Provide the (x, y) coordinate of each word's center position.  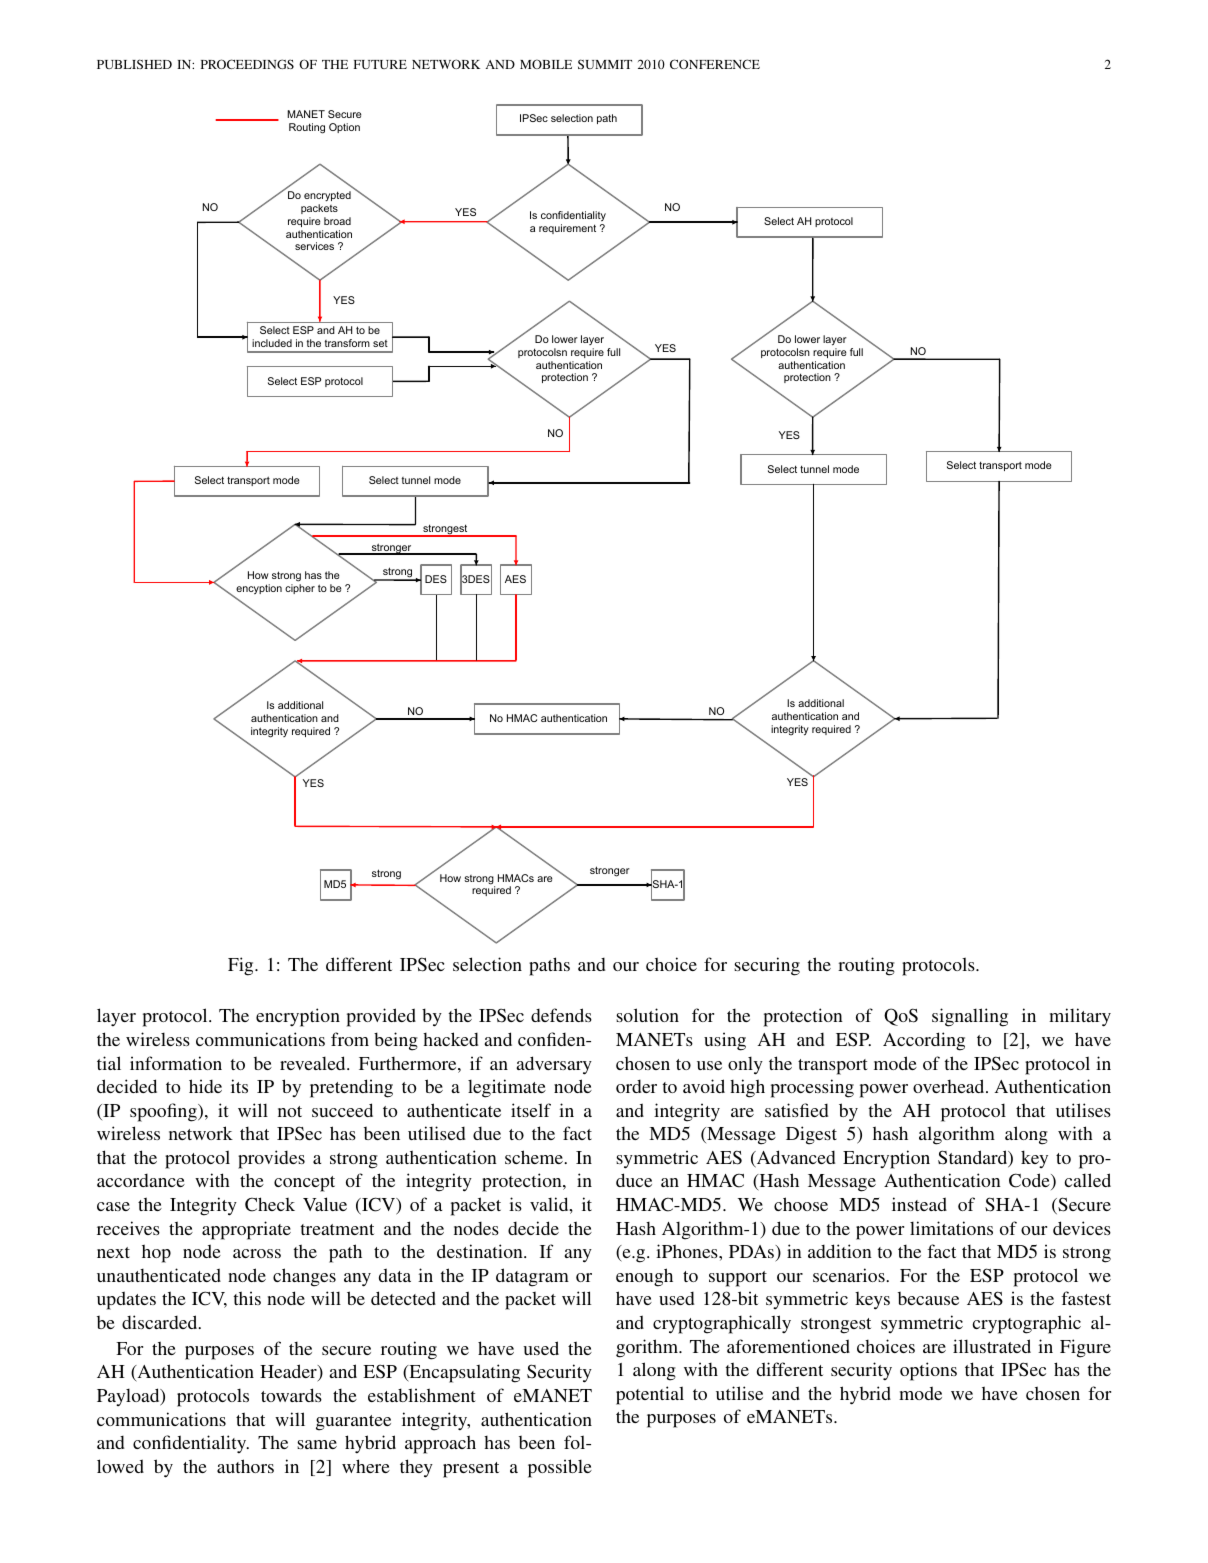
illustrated (992, 1346)
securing (767, 966)
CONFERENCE (715, 64)
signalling (970, 1017)
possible (560, 1468)
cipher (300, 589)
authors (245, 1466)
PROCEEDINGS (247, 64)
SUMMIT (605, 64)
